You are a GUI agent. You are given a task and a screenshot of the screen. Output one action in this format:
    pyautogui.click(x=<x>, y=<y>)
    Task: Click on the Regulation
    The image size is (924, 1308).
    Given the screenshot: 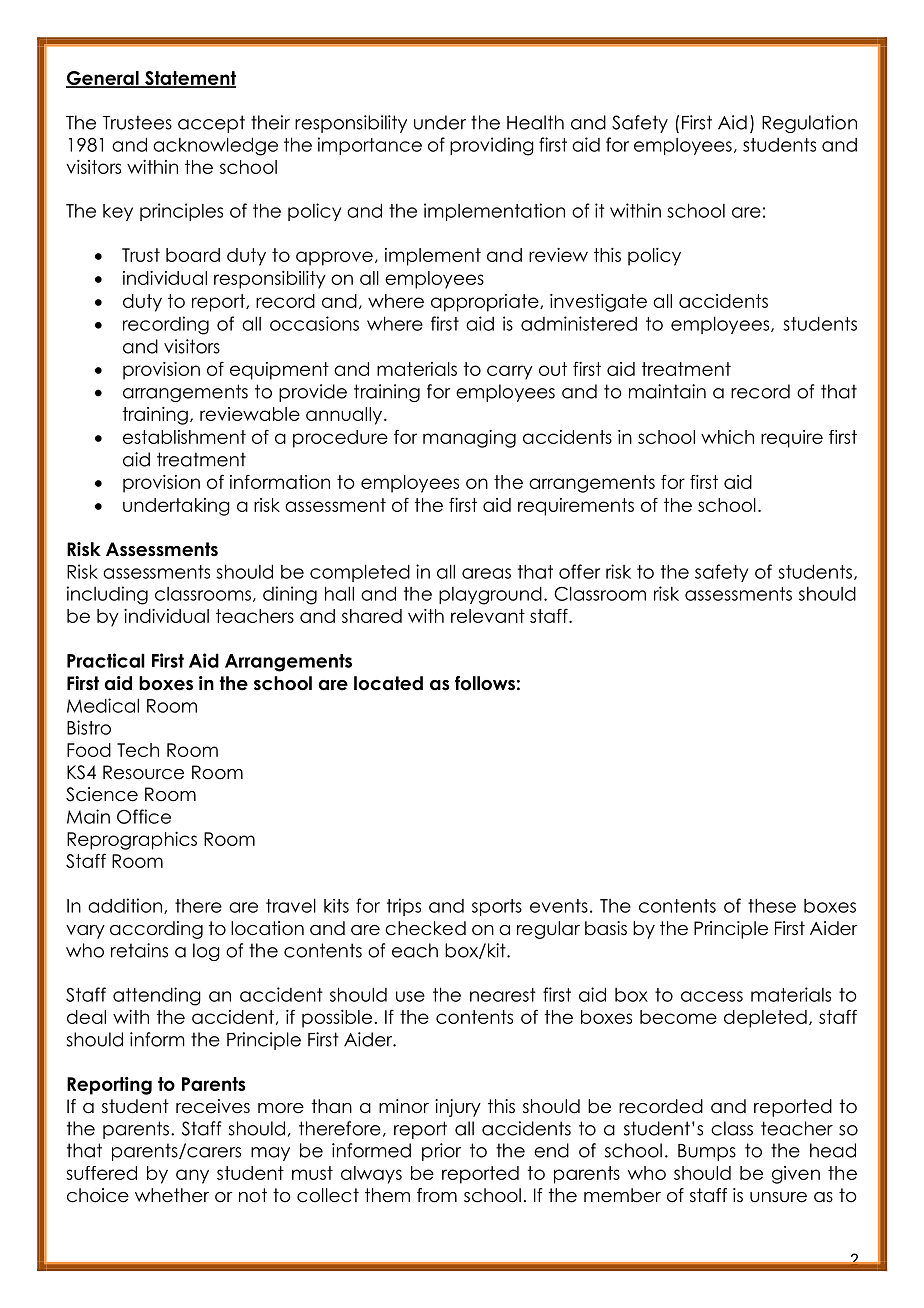 What is the action you would take?
    pyautogui.click(x=809, y=124)
